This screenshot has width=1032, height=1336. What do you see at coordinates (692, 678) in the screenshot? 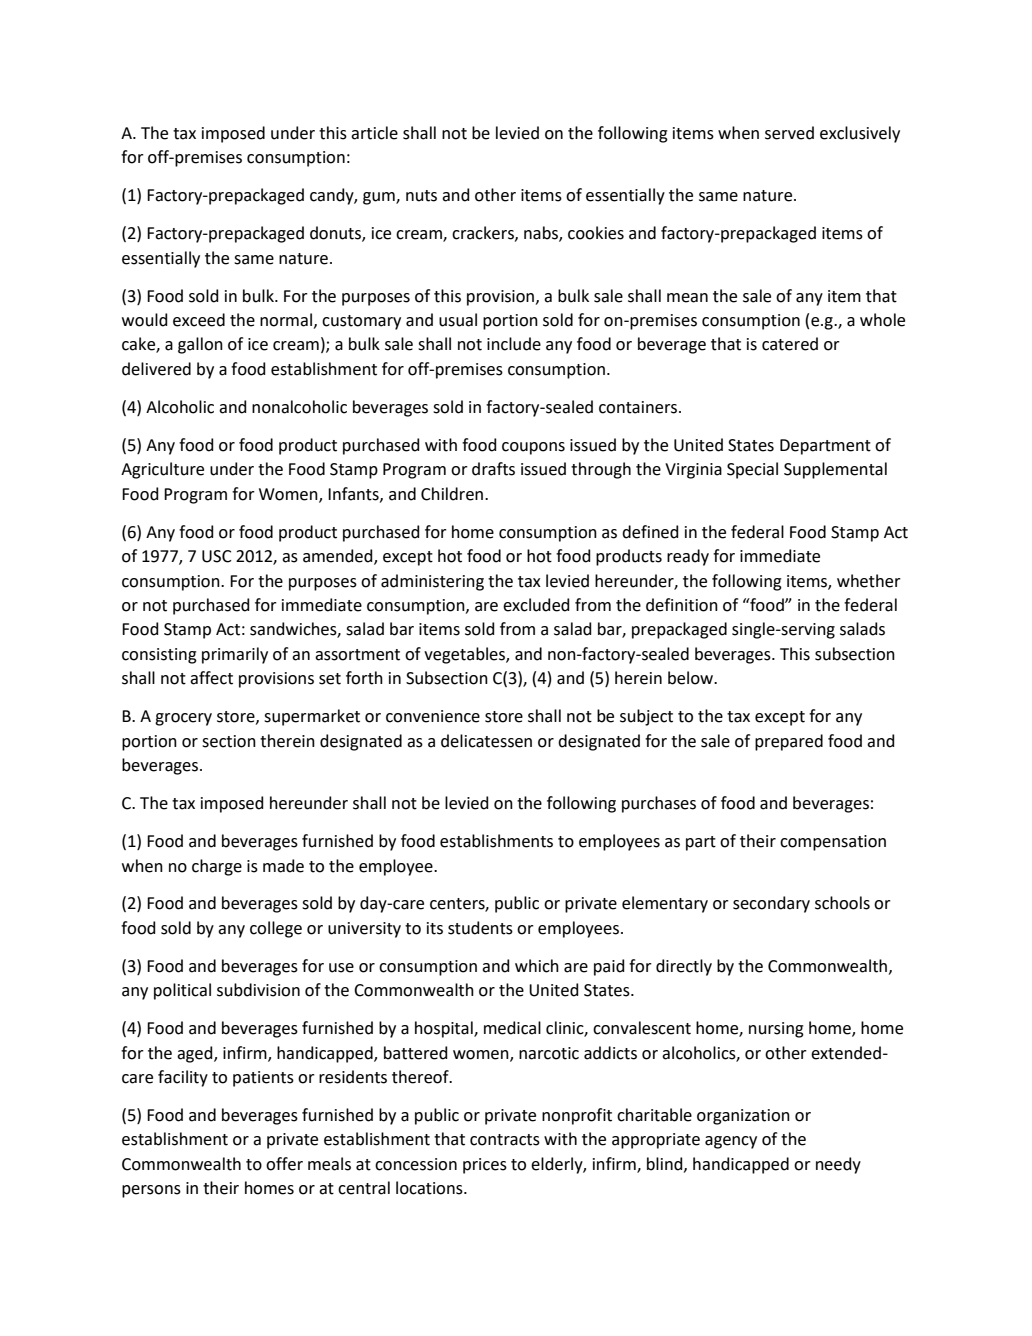
I see `below` at bounding box center [692, 678].
